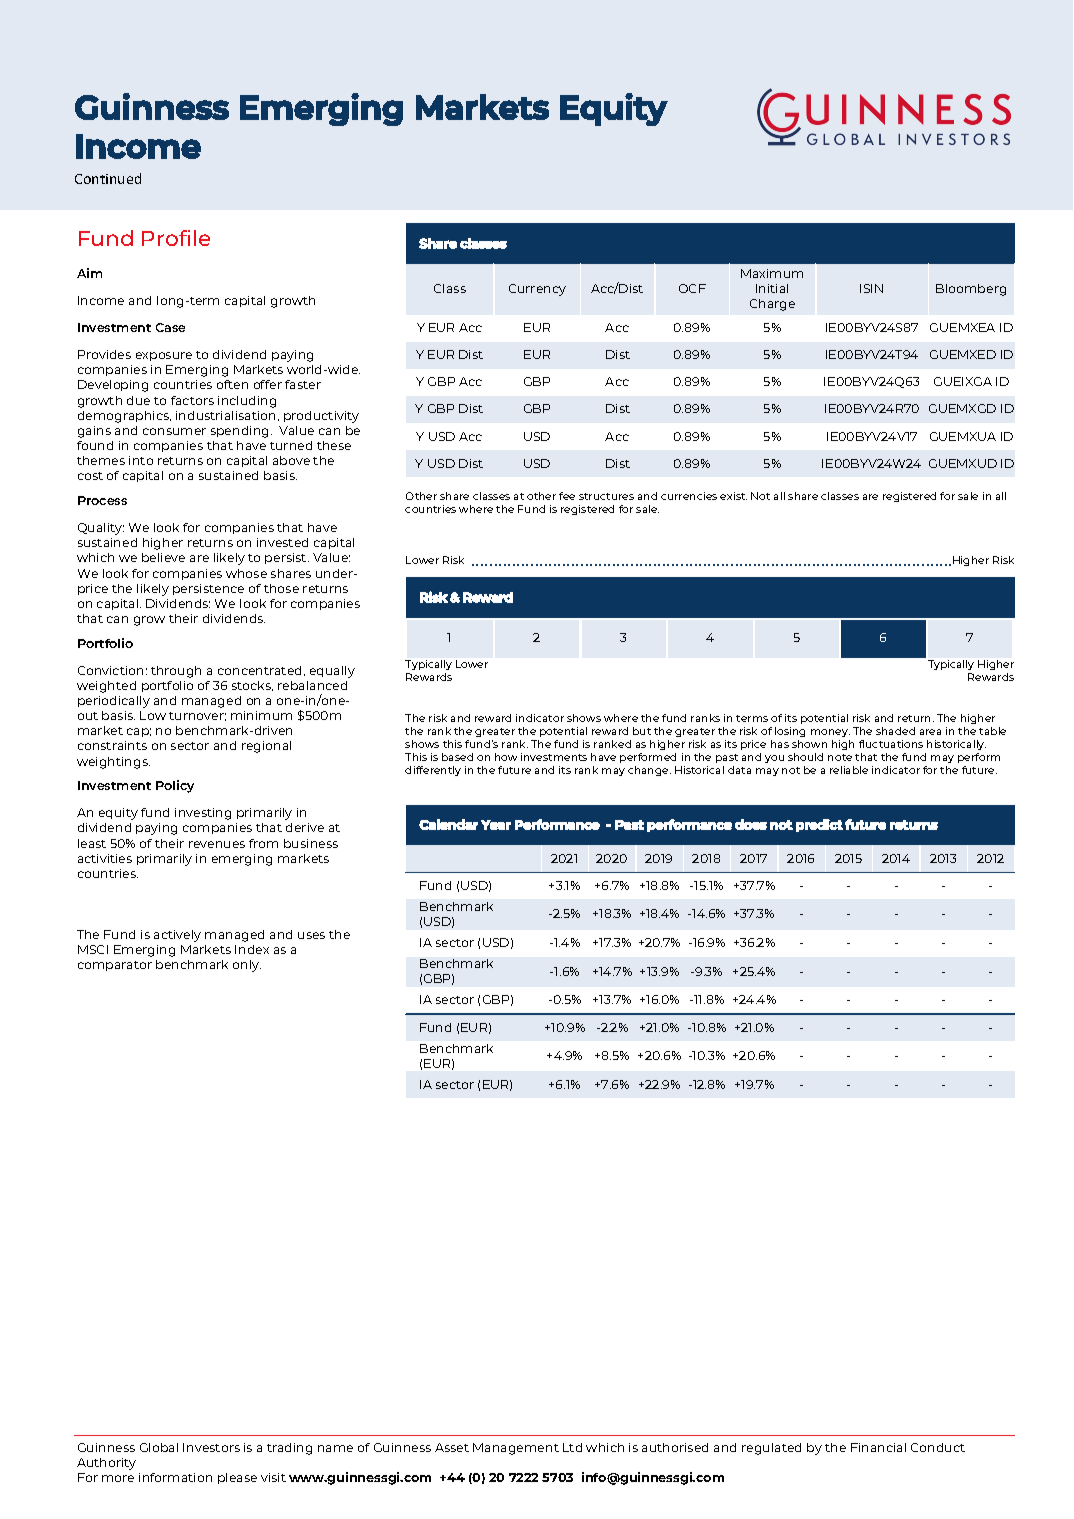  Describe the element at coordinates (176, 238) in the document. I see `Profile` at that location.
